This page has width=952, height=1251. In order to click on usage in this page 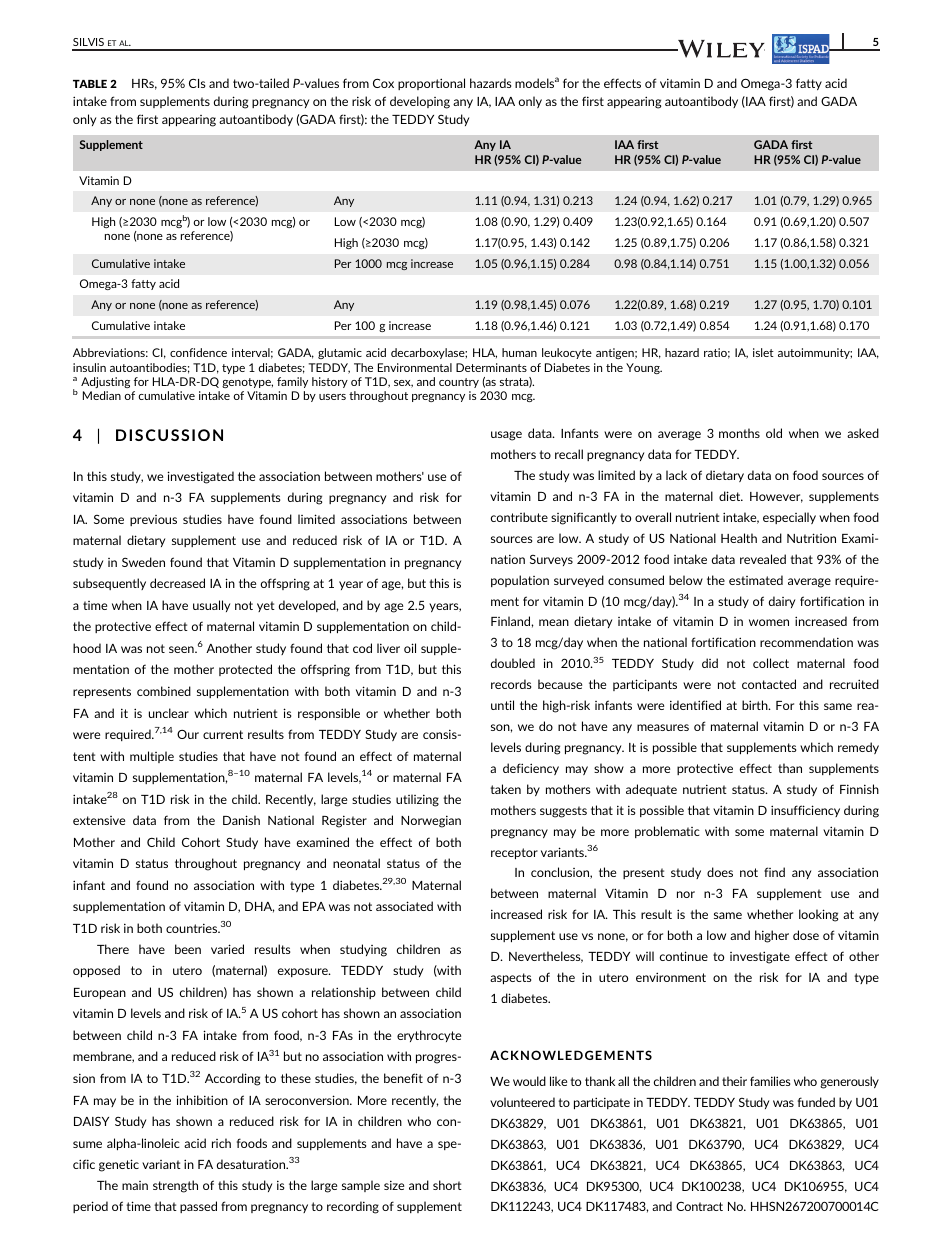, I will do `click(506, 436)`.
